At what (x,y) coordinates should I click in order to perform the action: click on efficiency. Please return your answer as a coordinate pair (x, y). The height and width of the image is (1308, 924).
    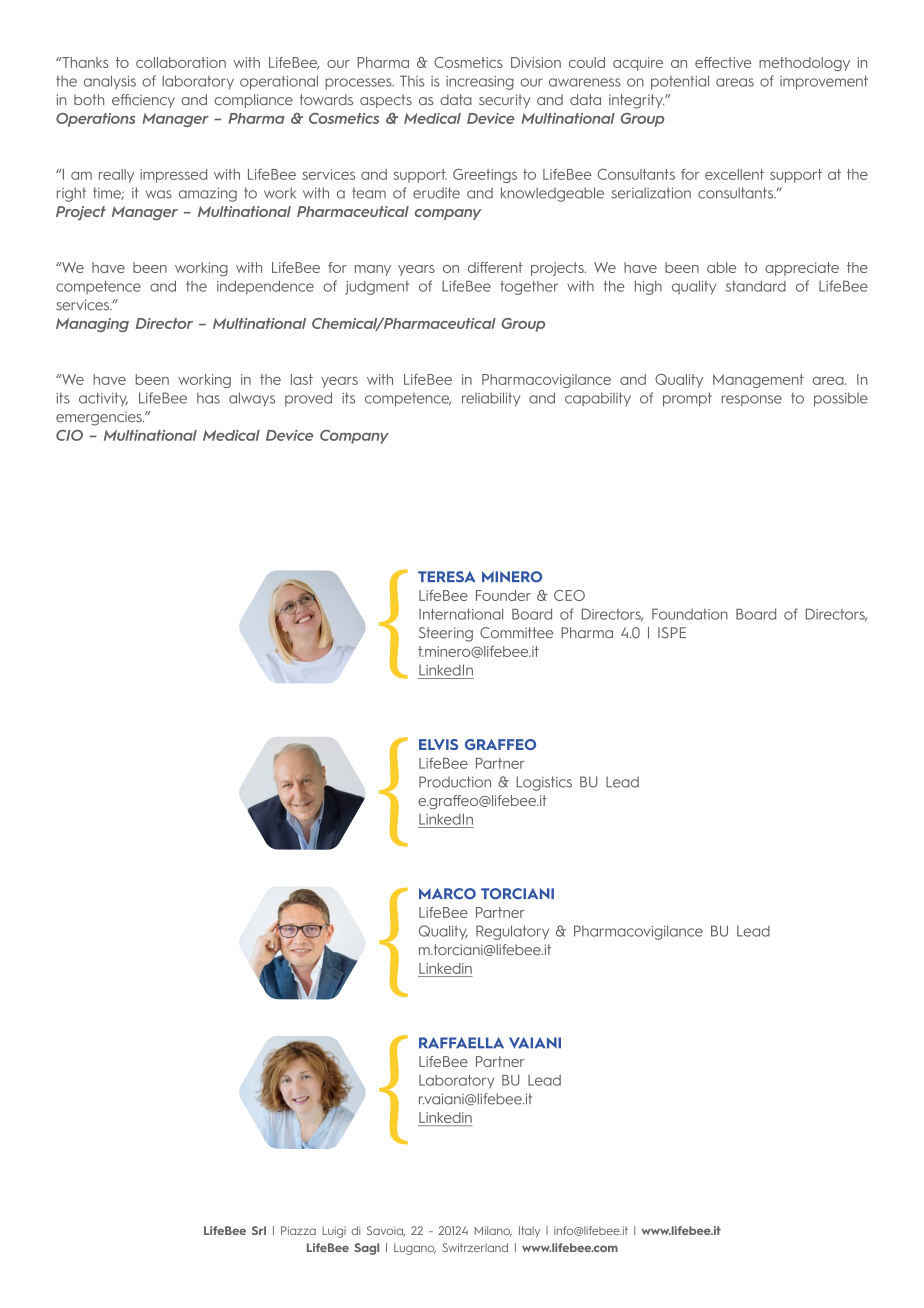
    Looking at the image, I should click on (143, 101).
